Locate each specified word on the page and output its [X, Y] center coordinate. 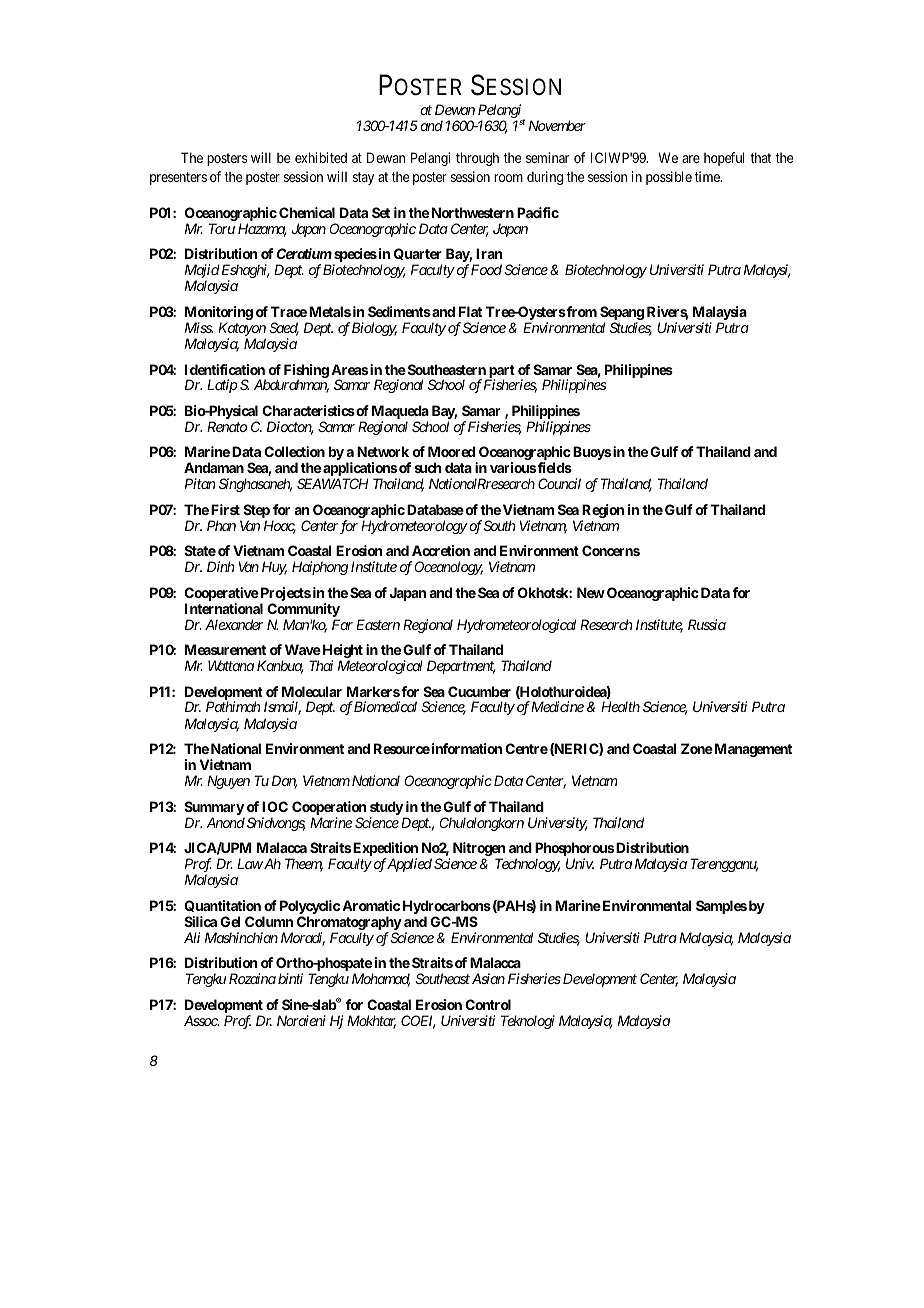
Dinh [221, 566]
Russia [707, 624]
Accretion [441, 550]
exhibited [321, 157]
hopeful [724, 159]
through [477, 159]
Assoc [201, 1020]
